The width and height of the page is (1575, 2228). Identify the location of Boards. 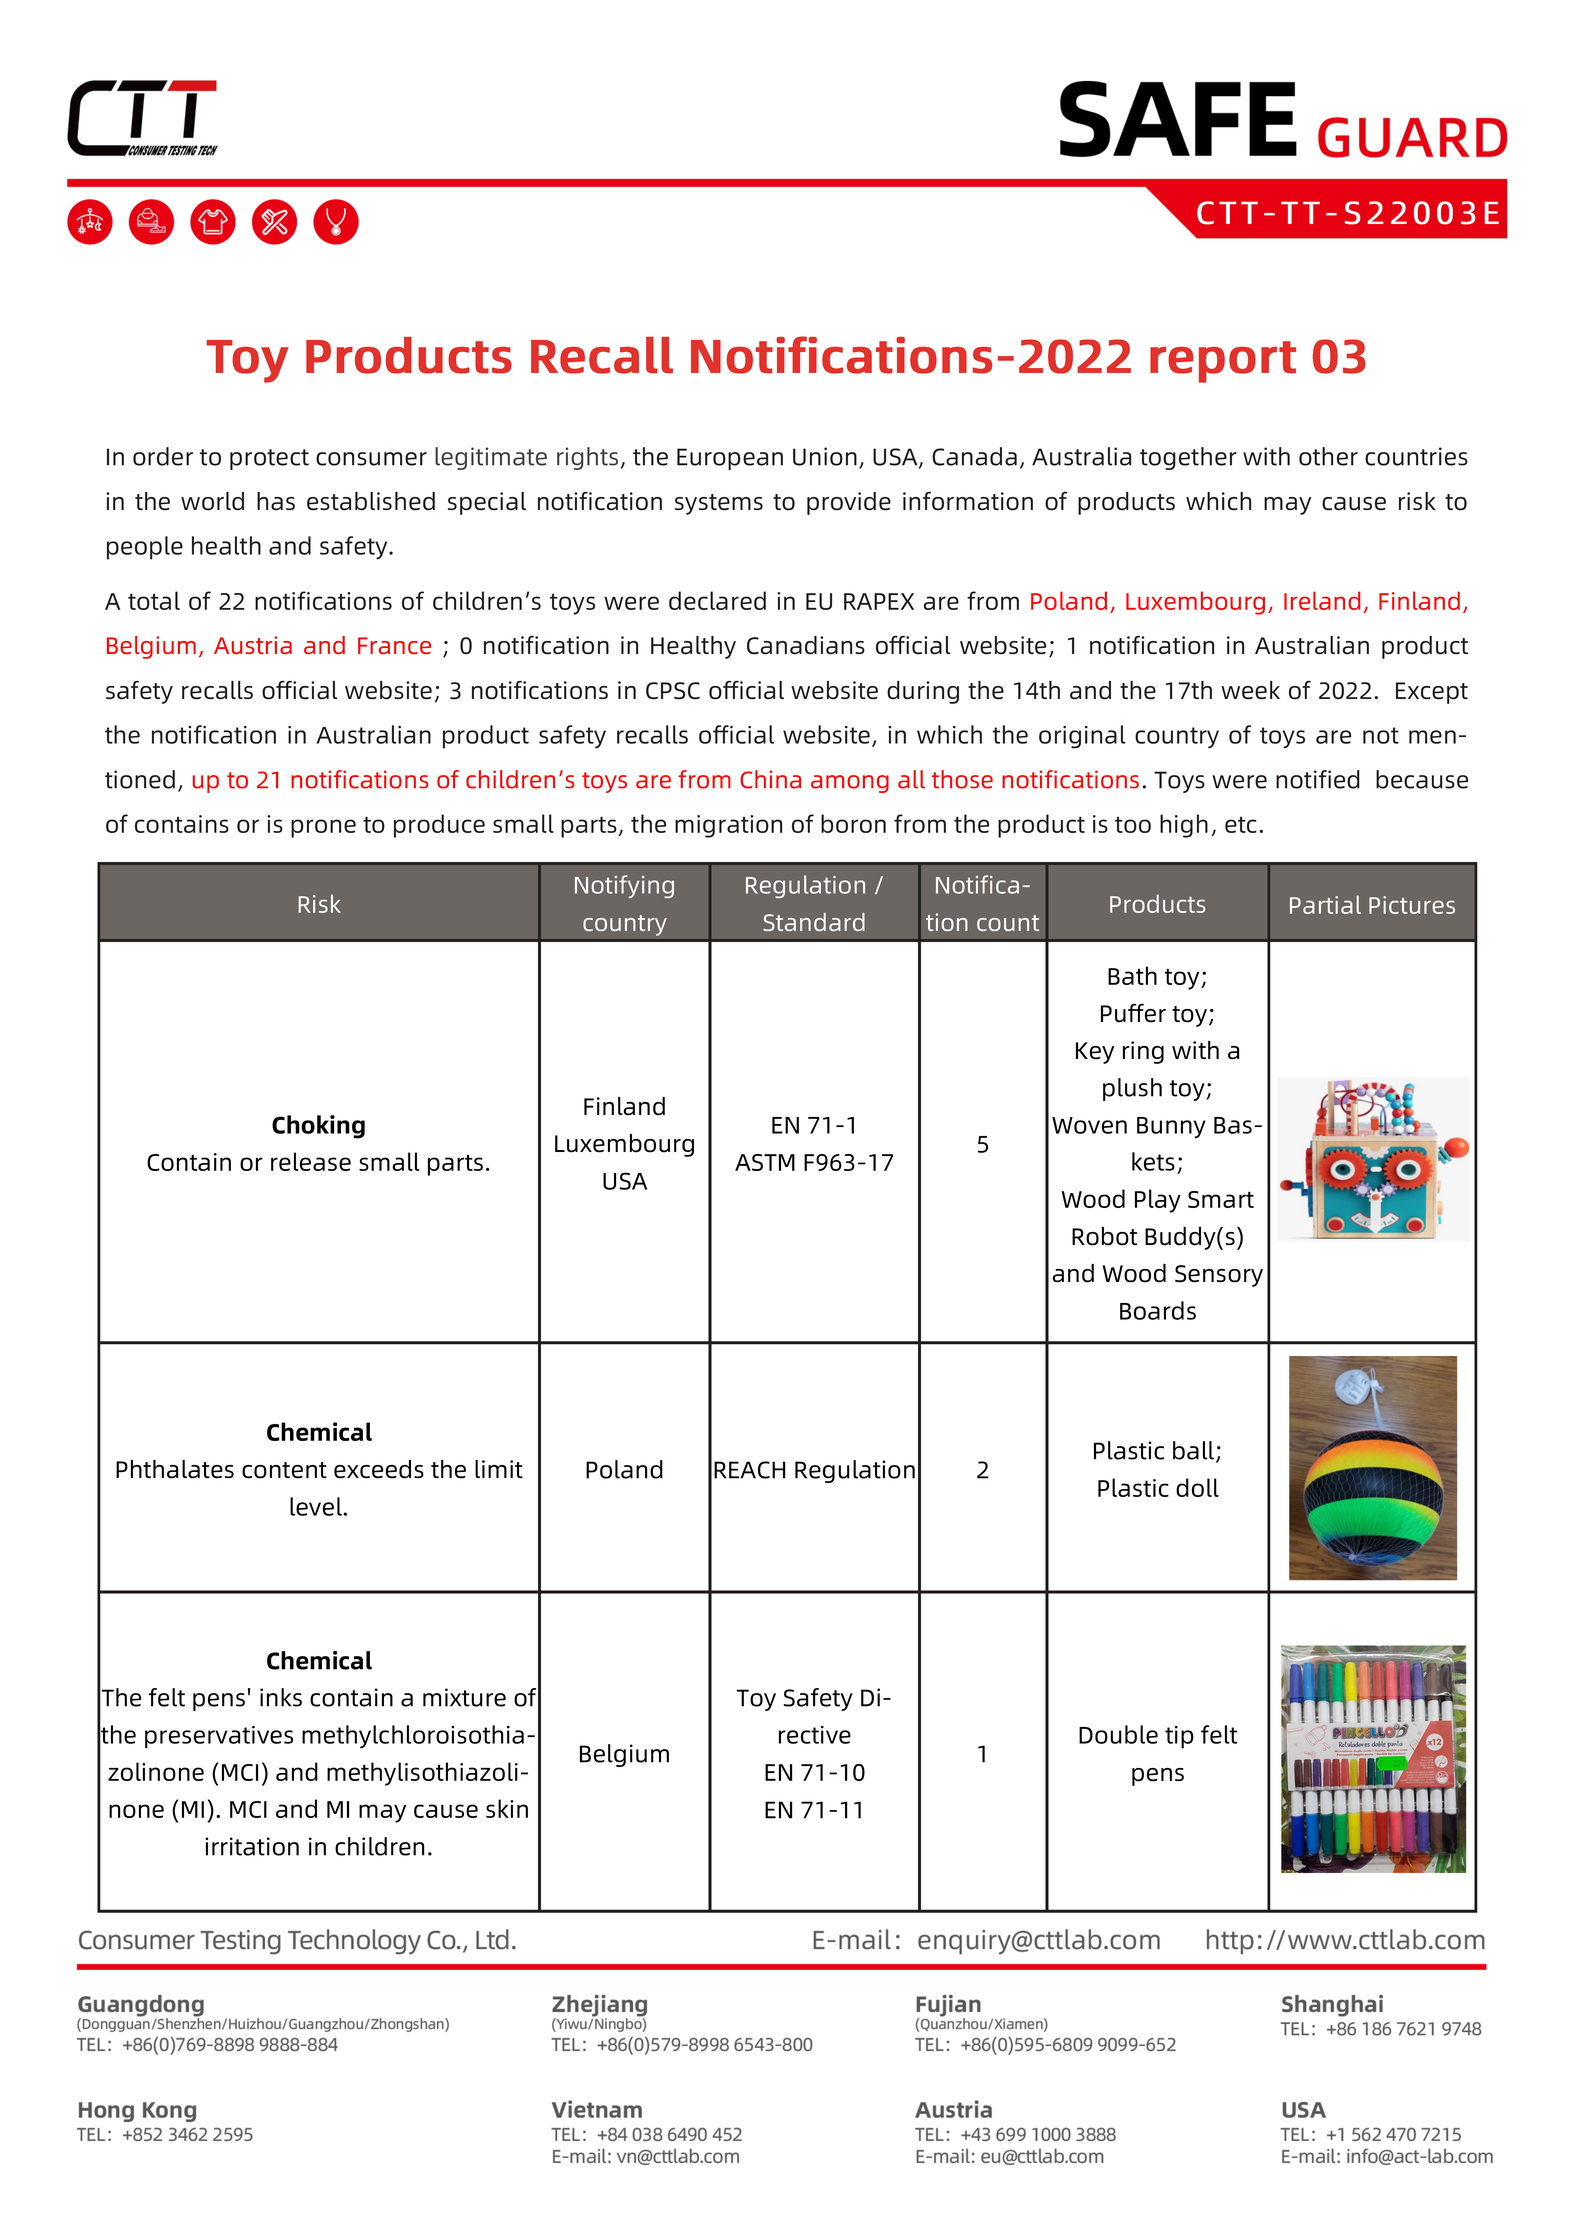
(1158, 1310).
